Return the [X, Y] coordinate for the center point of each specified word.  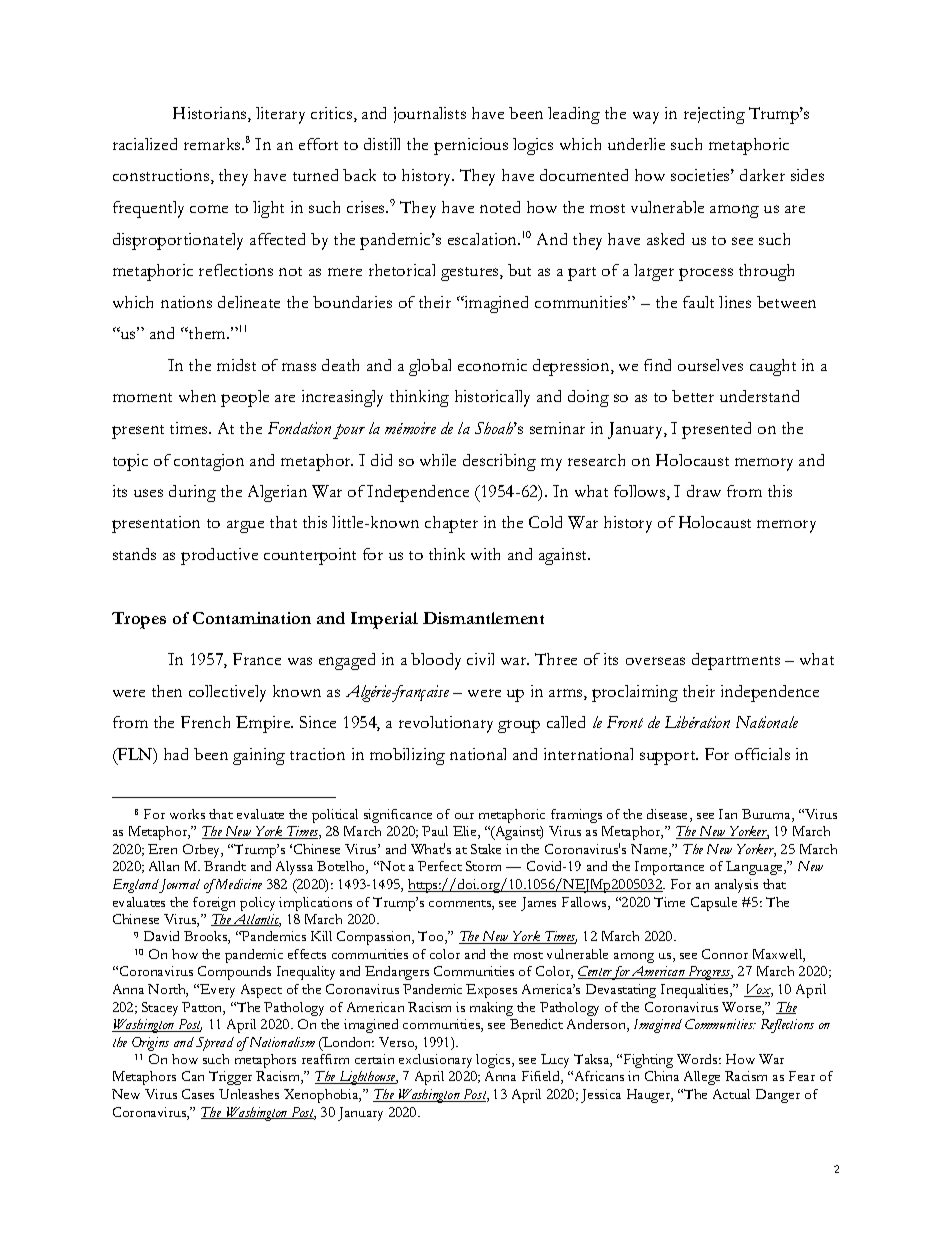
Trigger [230, 1078]
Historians [211, 114]
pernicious [471, 146]
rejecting [714, 115]
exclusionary [435, 1061]
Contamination [252, 618]
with [485, 554]
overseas [655, 661]
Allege [702, 1078]
